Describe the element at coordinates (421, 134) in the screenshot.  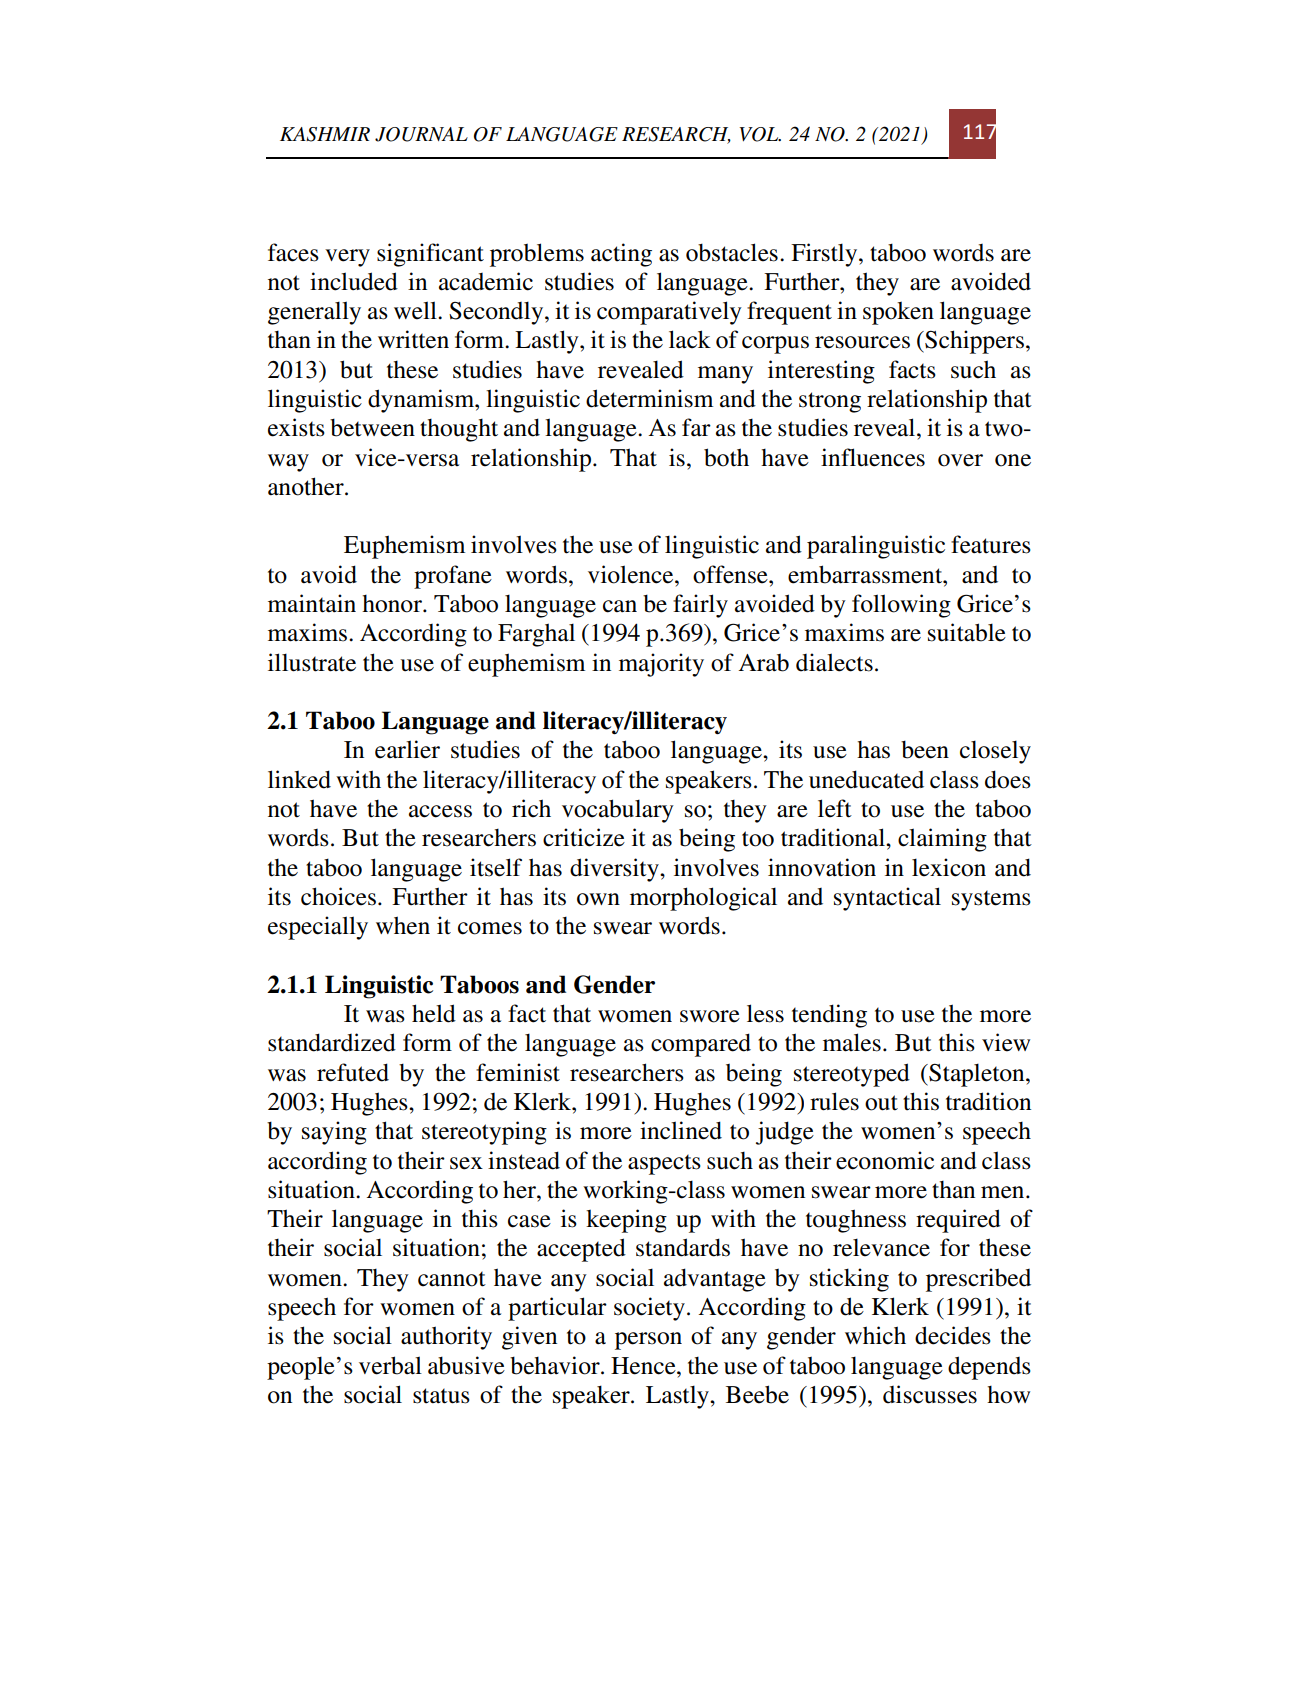
I see `JOURNAL` at that location.
